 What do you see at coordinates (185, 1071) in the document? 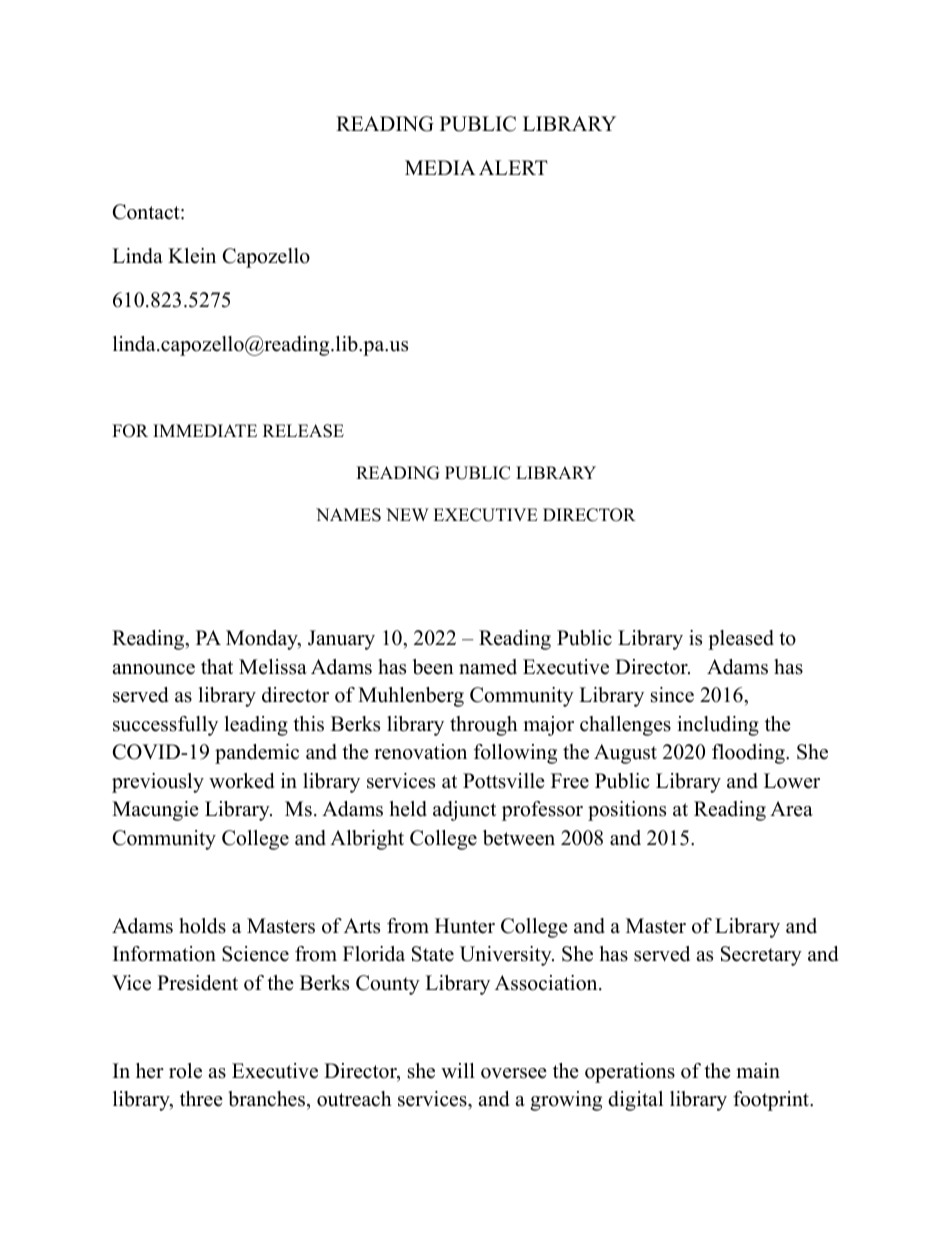
I see `role` at bounding box center [185, 1071].
